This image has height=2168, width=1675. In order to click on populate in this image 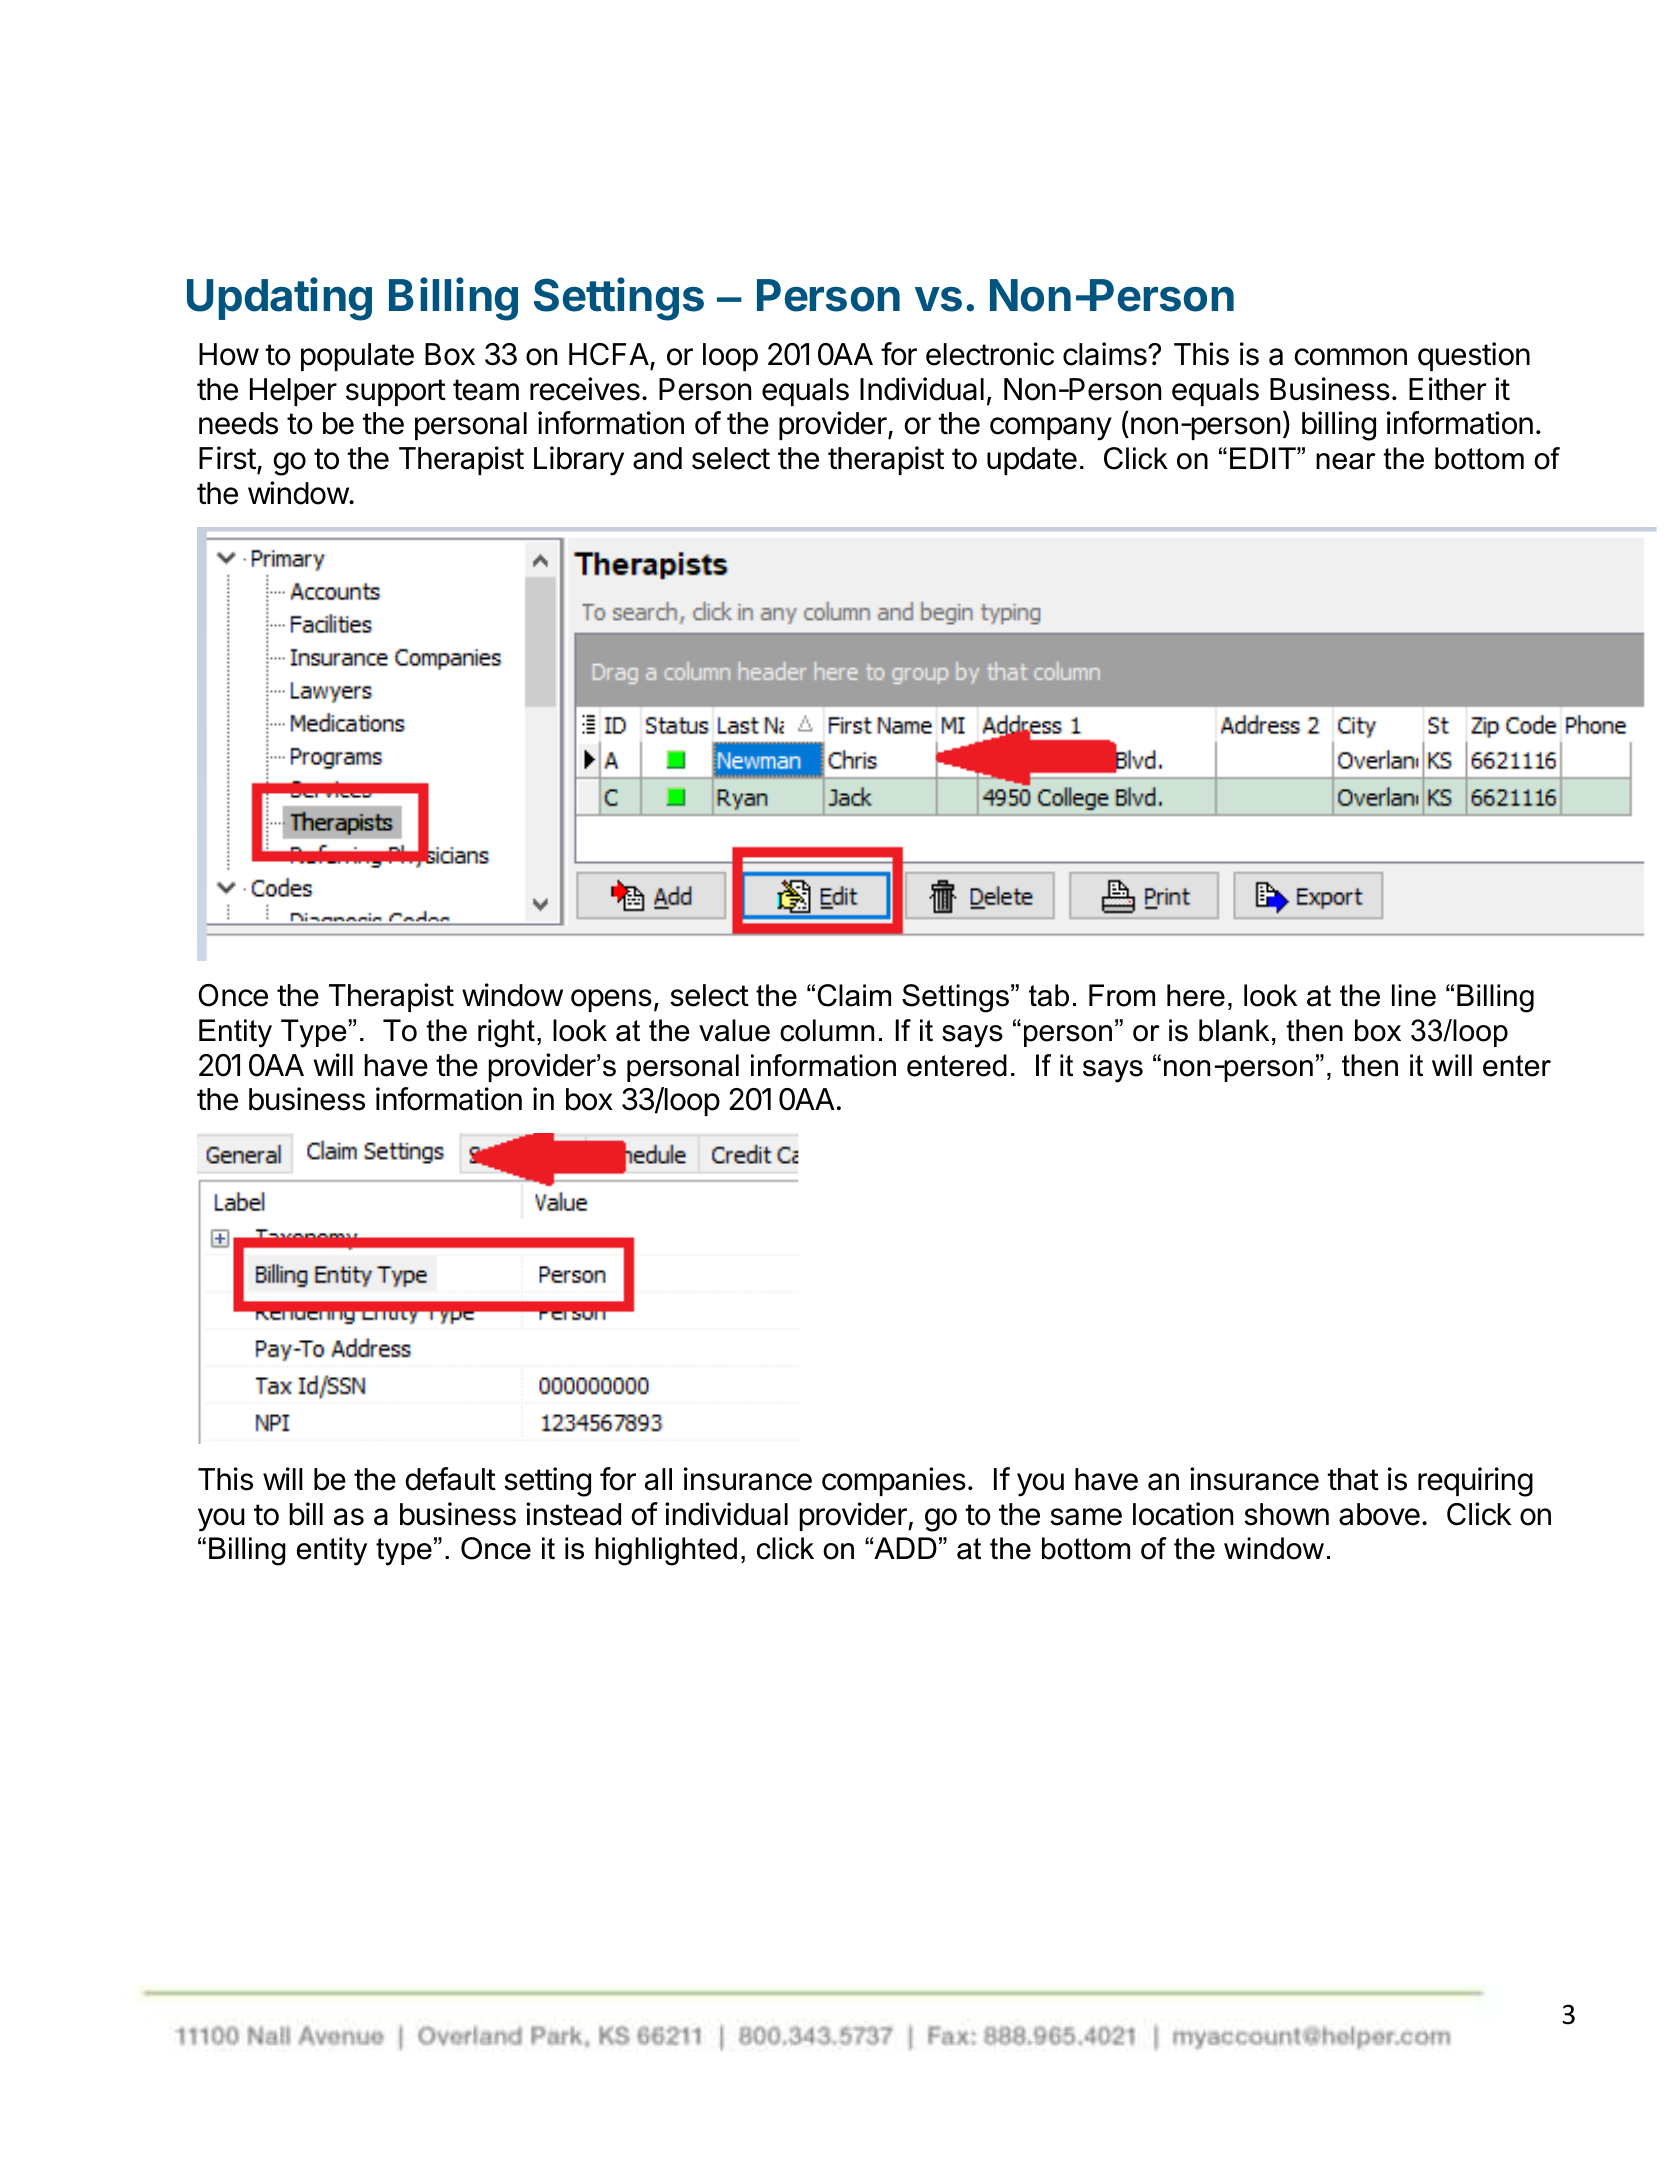, I will do `click(357, 357)`.
